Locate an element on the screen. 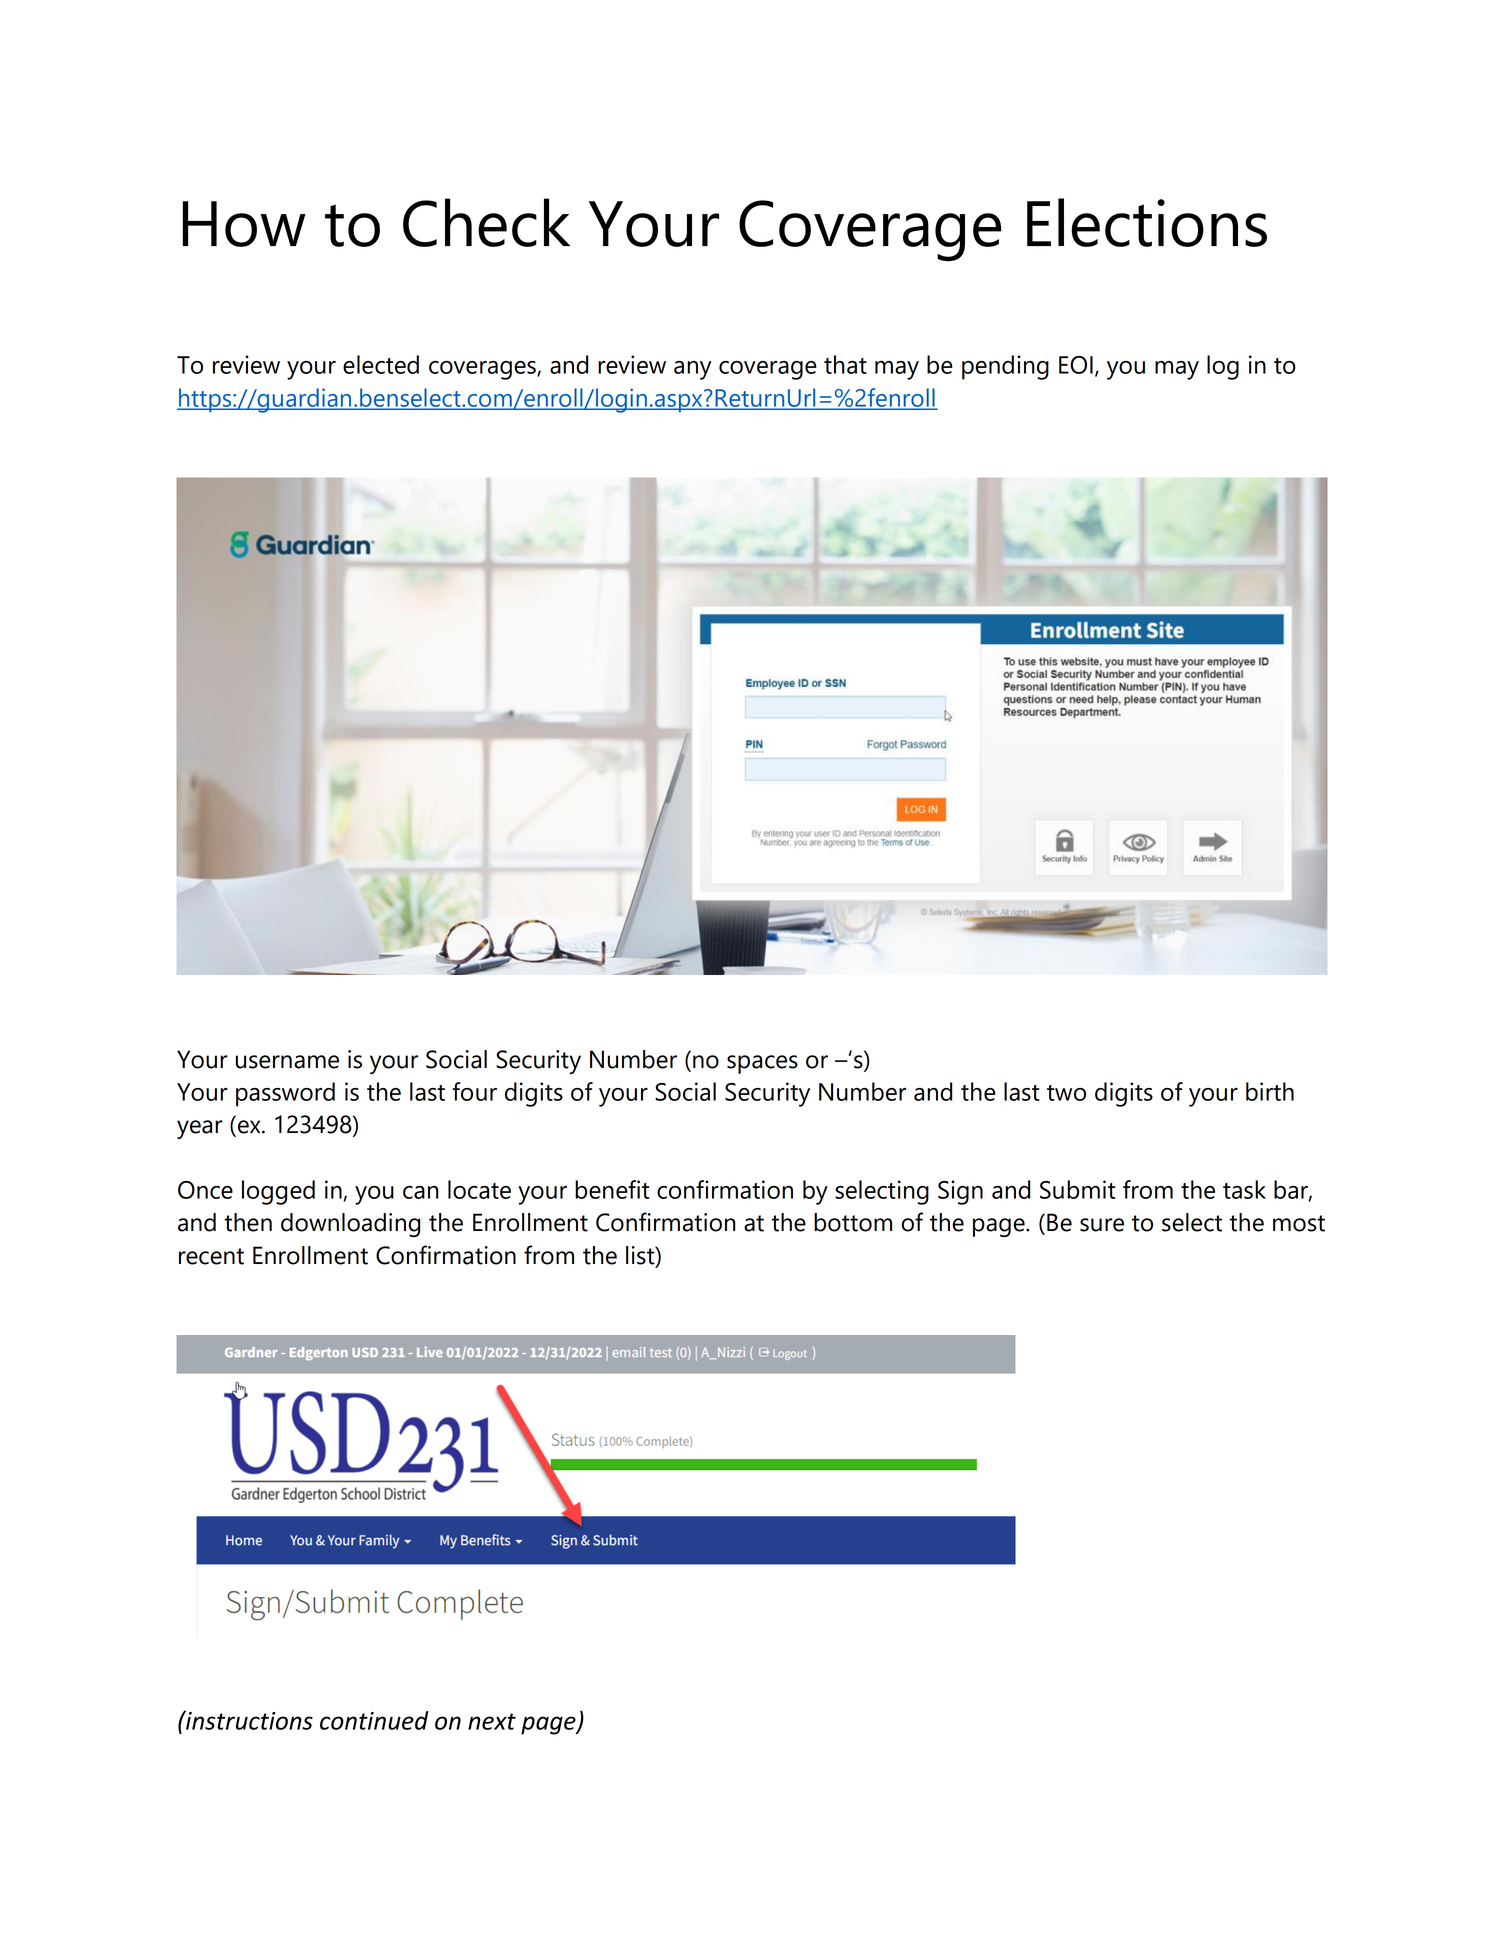 The height and width of the screenshot is (1947, 1504). continued is located at coordinates (374, 1720).
